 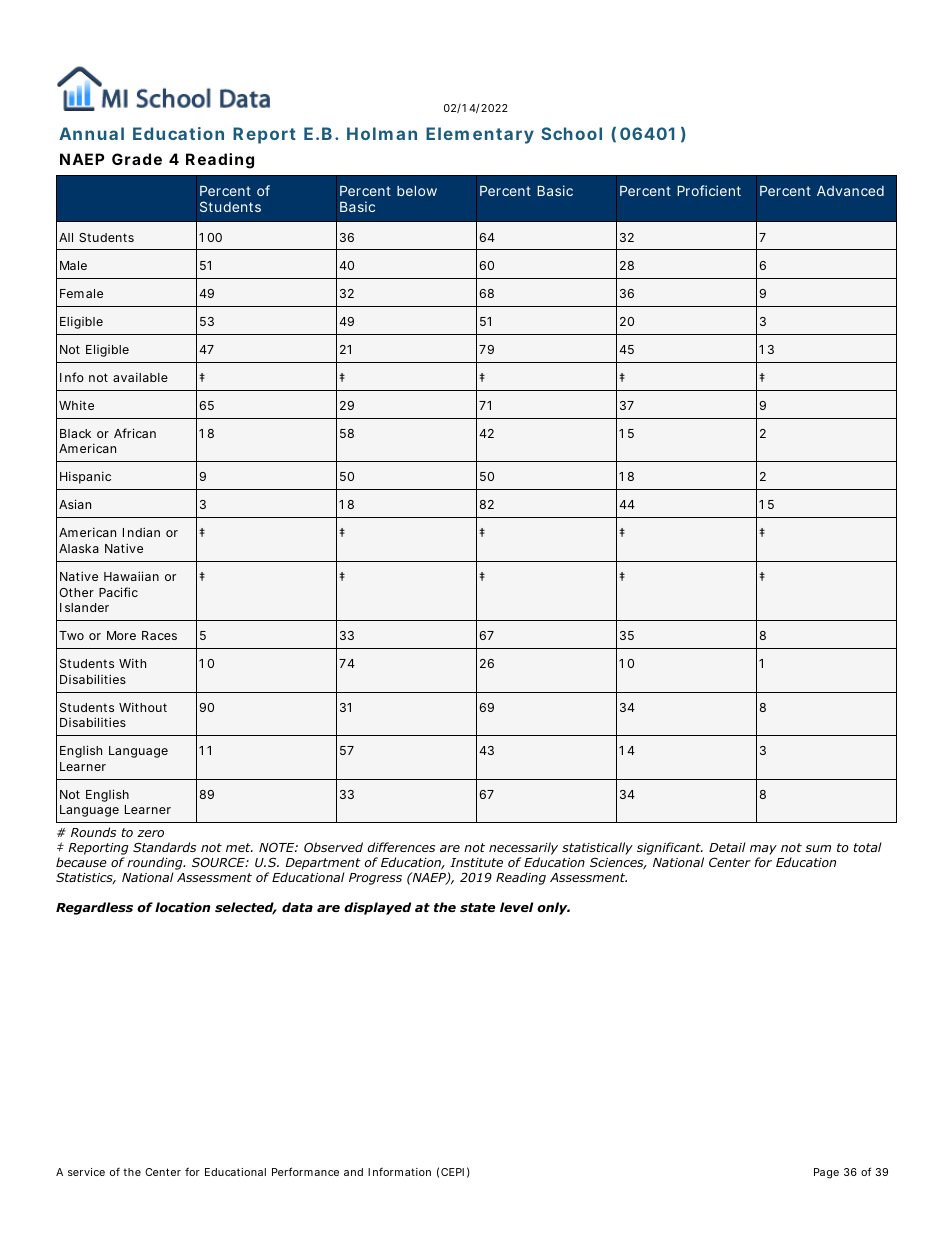 I want to click on Advanced, so click(x=850, y=191).
